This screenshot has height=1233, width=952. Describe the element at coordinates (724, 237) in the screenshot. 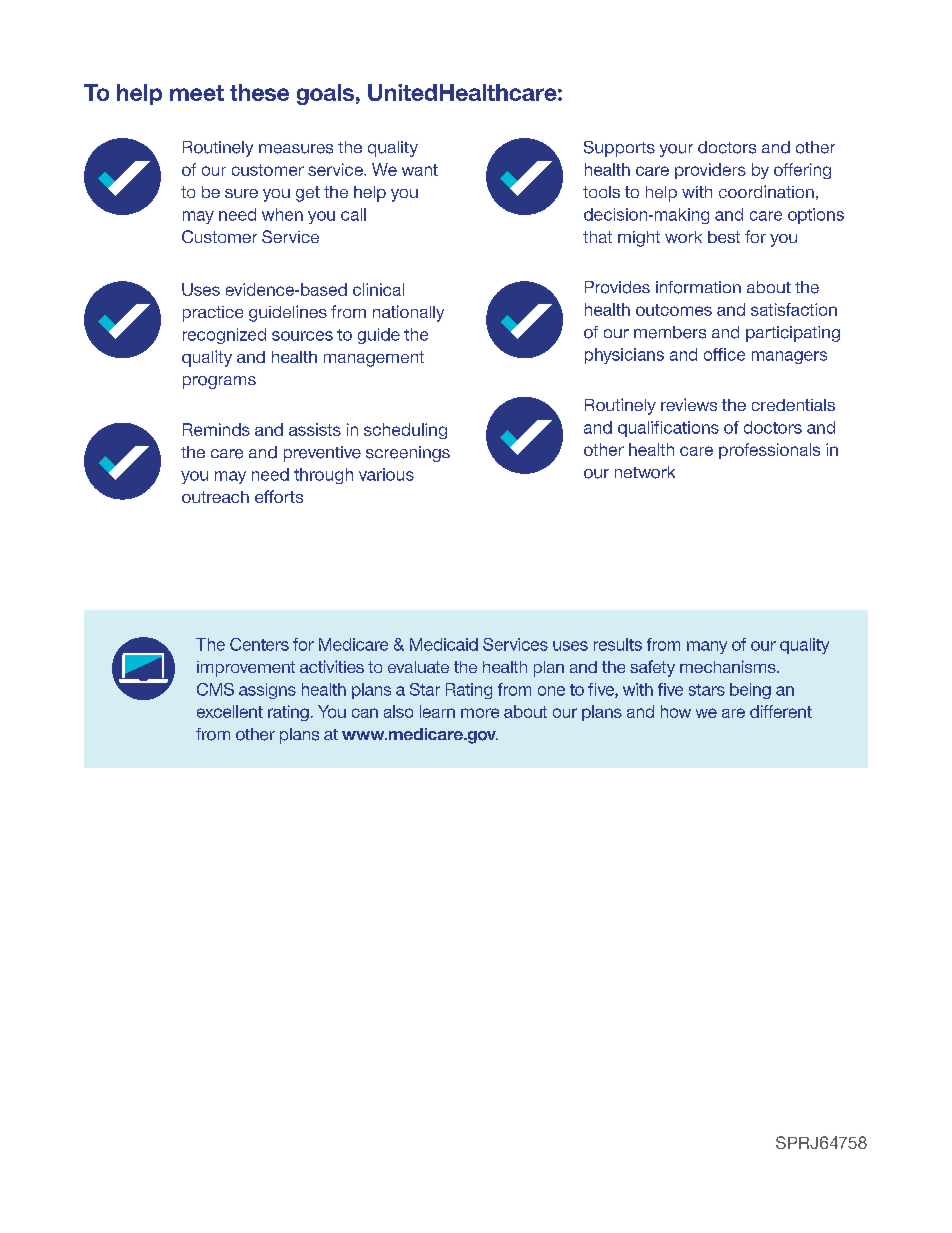

I see `best` at that location.
